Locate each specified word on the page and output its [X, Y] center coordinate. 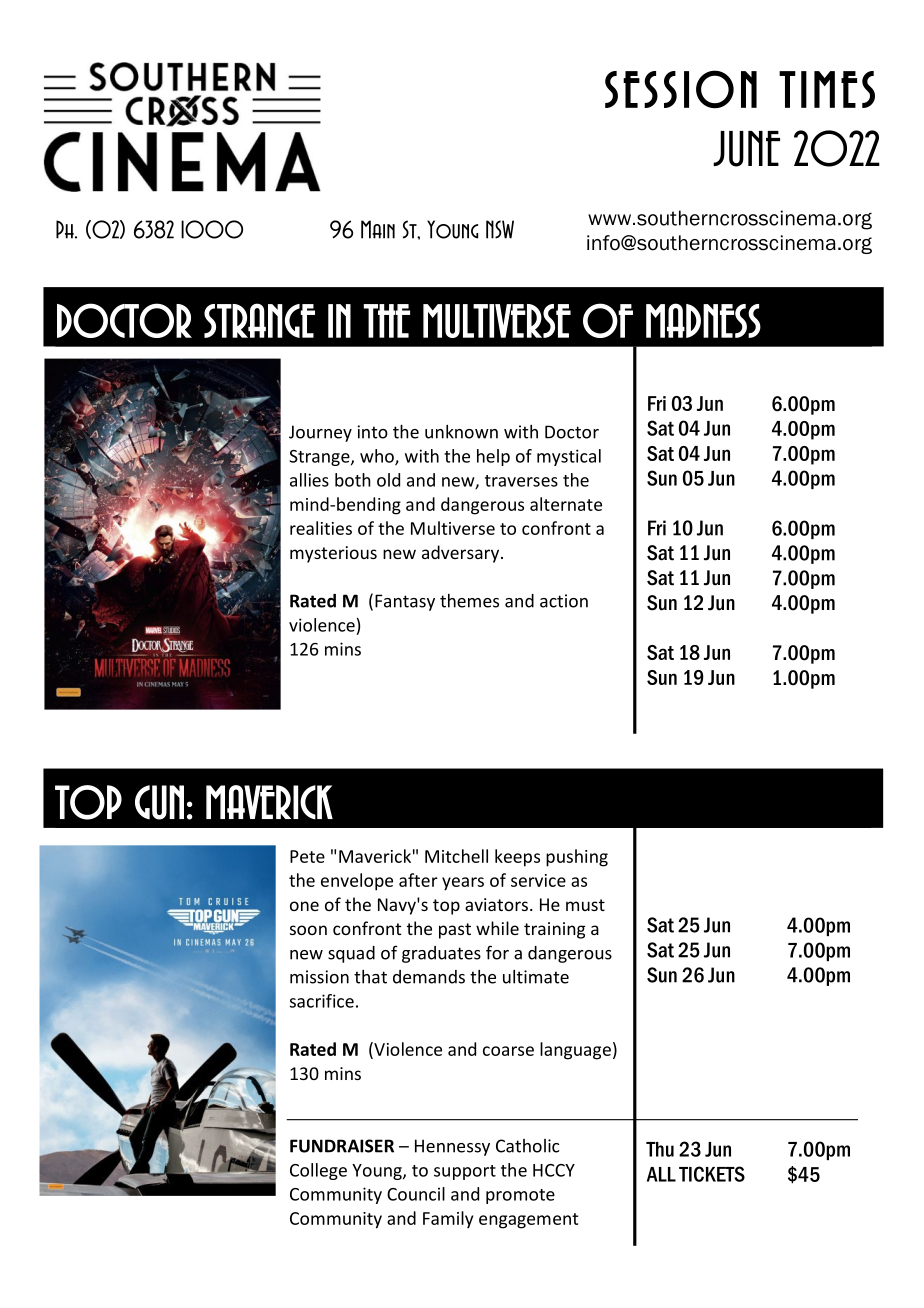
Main [378, 229]
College [318, 1171]
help [493, 457]
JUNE [746, 149]
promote [520, 1196]
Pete [307, 856]
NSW [500, 229]
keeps [517, 858]
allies [309, 480]
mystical [569, 457]
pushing [577, 858]
